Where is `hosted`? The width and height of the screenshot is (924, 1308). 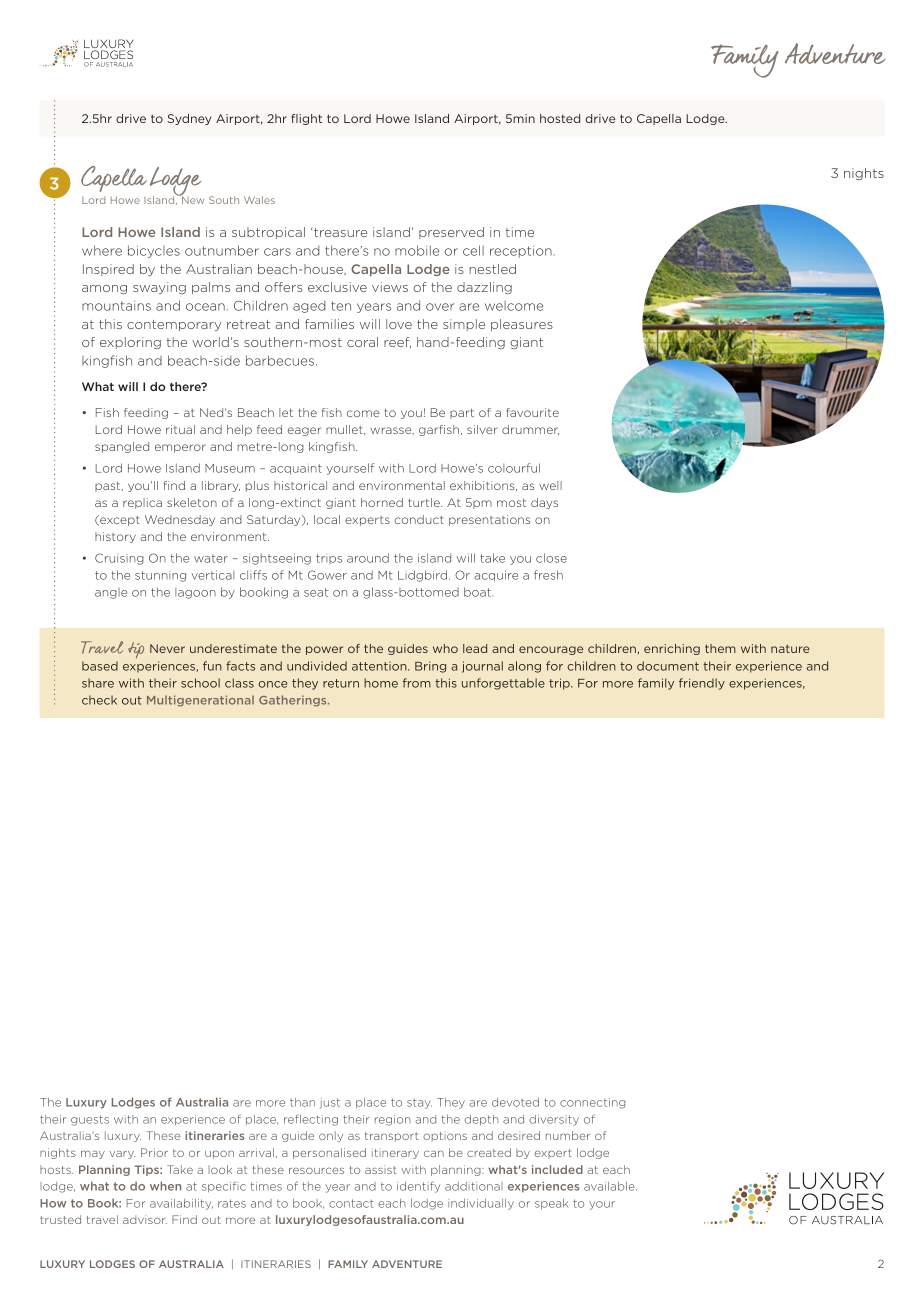 hosted is located at coordinates (560, 118).
